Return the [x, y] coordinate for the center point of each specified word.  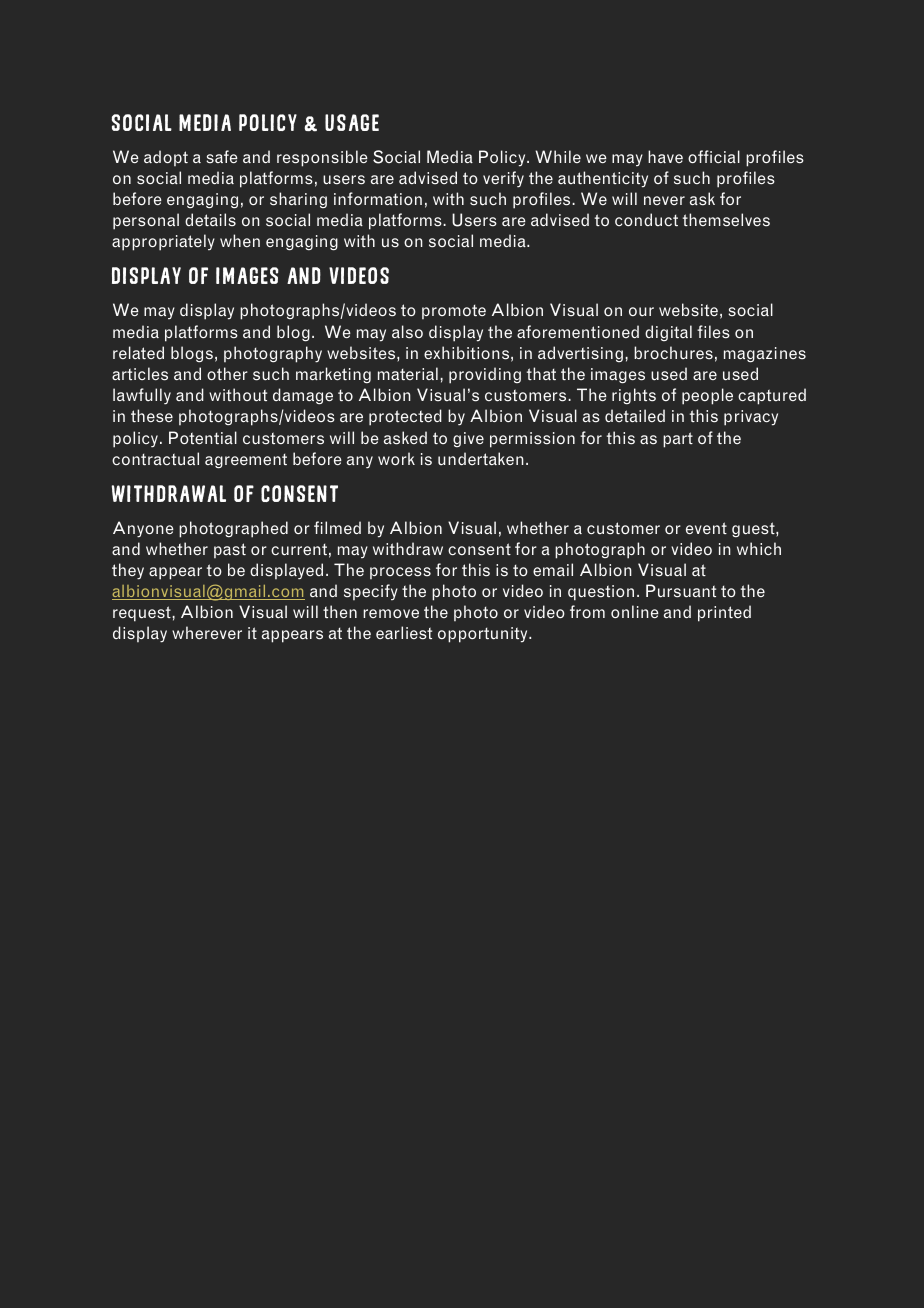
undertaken [481, 458]
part [678, 440]
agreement [246, 461]
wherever [207, 632]
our [641, 311]
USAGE [352, 122]
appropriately [163, 242]
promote [454, 311]
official [714, 156]
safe [222, 157]
